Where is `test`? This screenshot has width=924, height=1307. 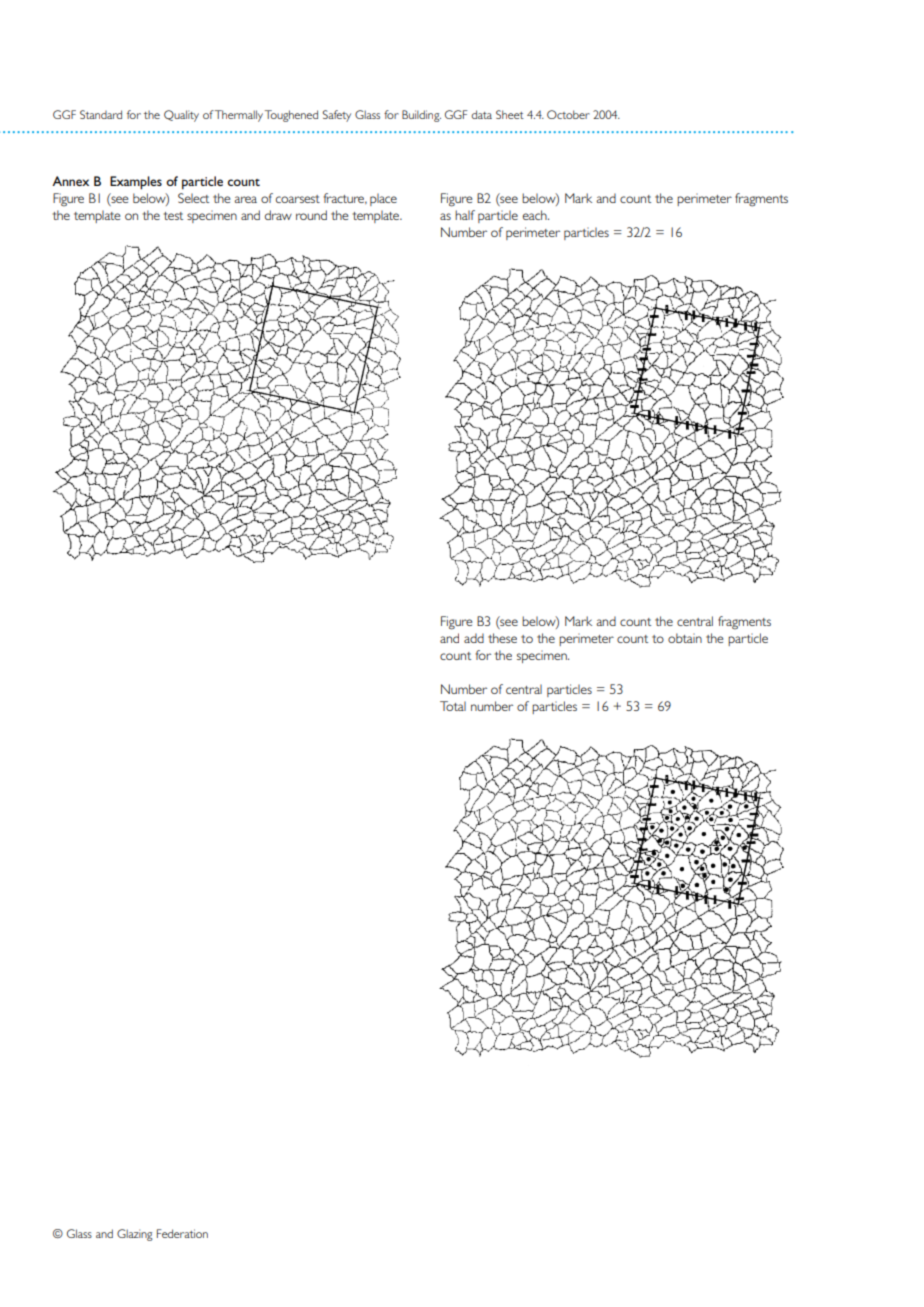
test is located at coordinates (173, 216).
